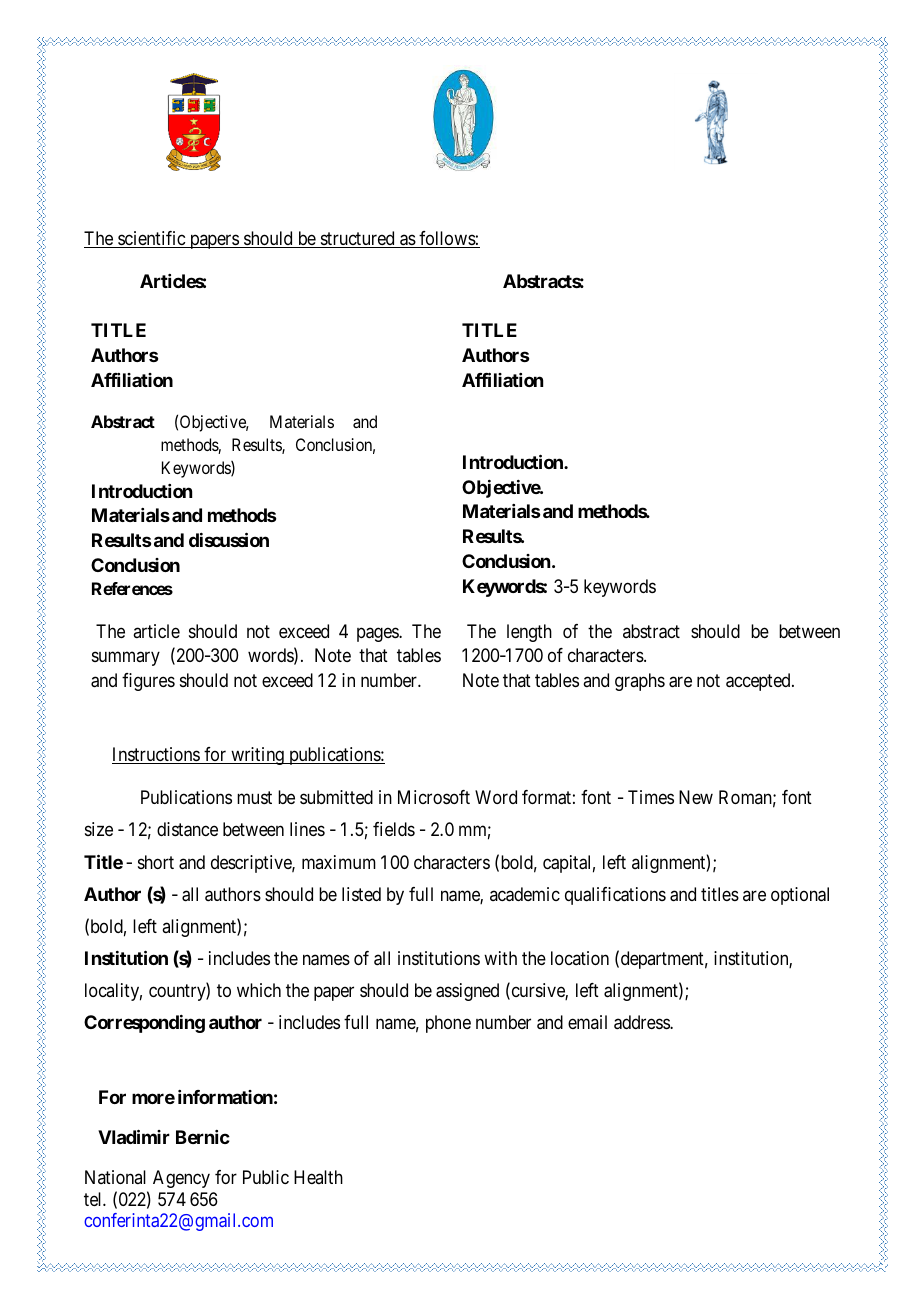  Describe the element at coordinates (357, 239) in the screenshot. I see `structured` at that location.
